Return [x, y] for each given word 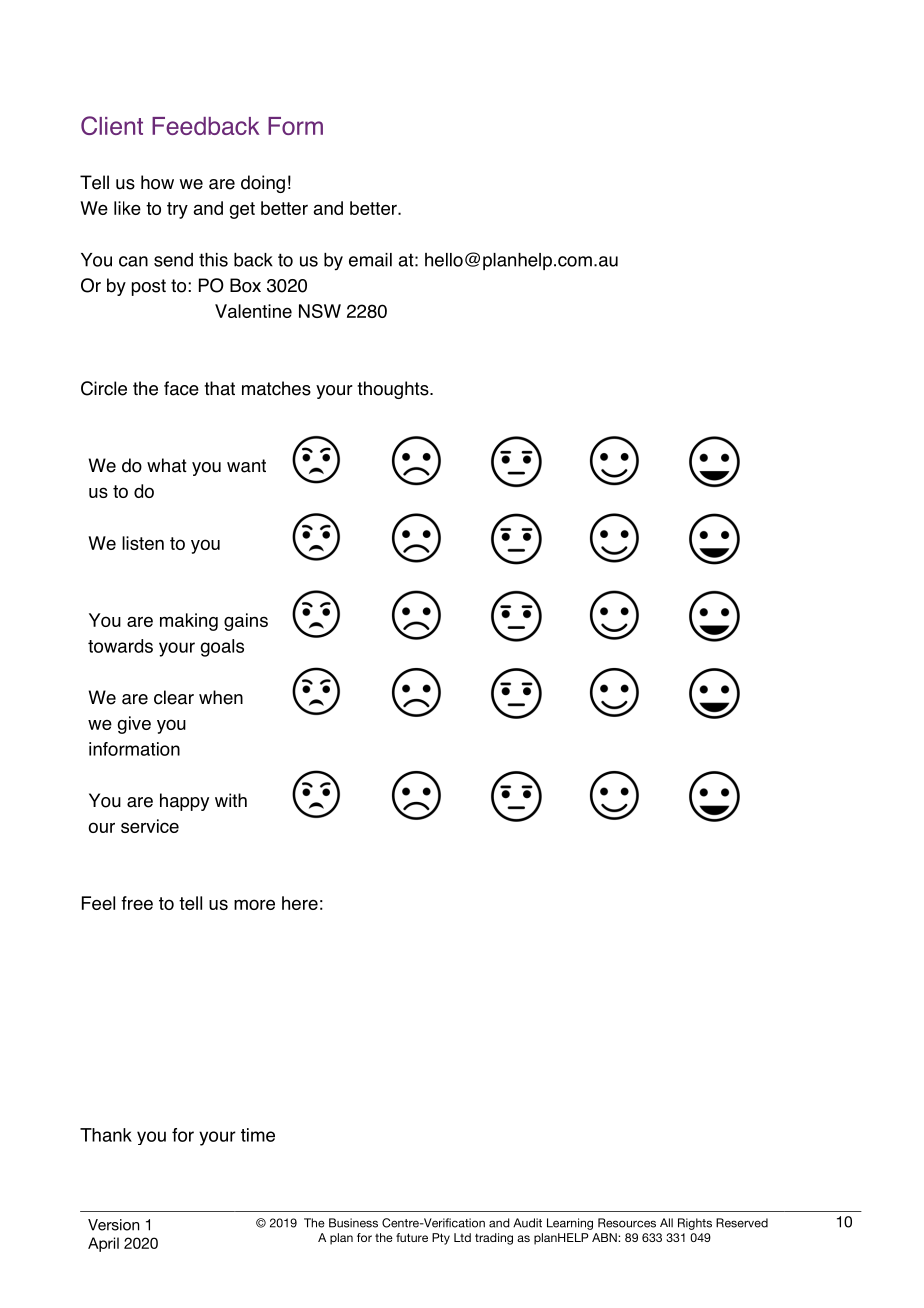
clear [174, 697]
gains [246, 622]
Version [113, 1225]
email [370, 260]
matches [276, 388]
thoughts [394, 390]
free [137, 903]
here [300, 903]
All [666, 1222]
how [157, 182]
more [254, 904]
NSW [320, 311]
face [181, 388]
